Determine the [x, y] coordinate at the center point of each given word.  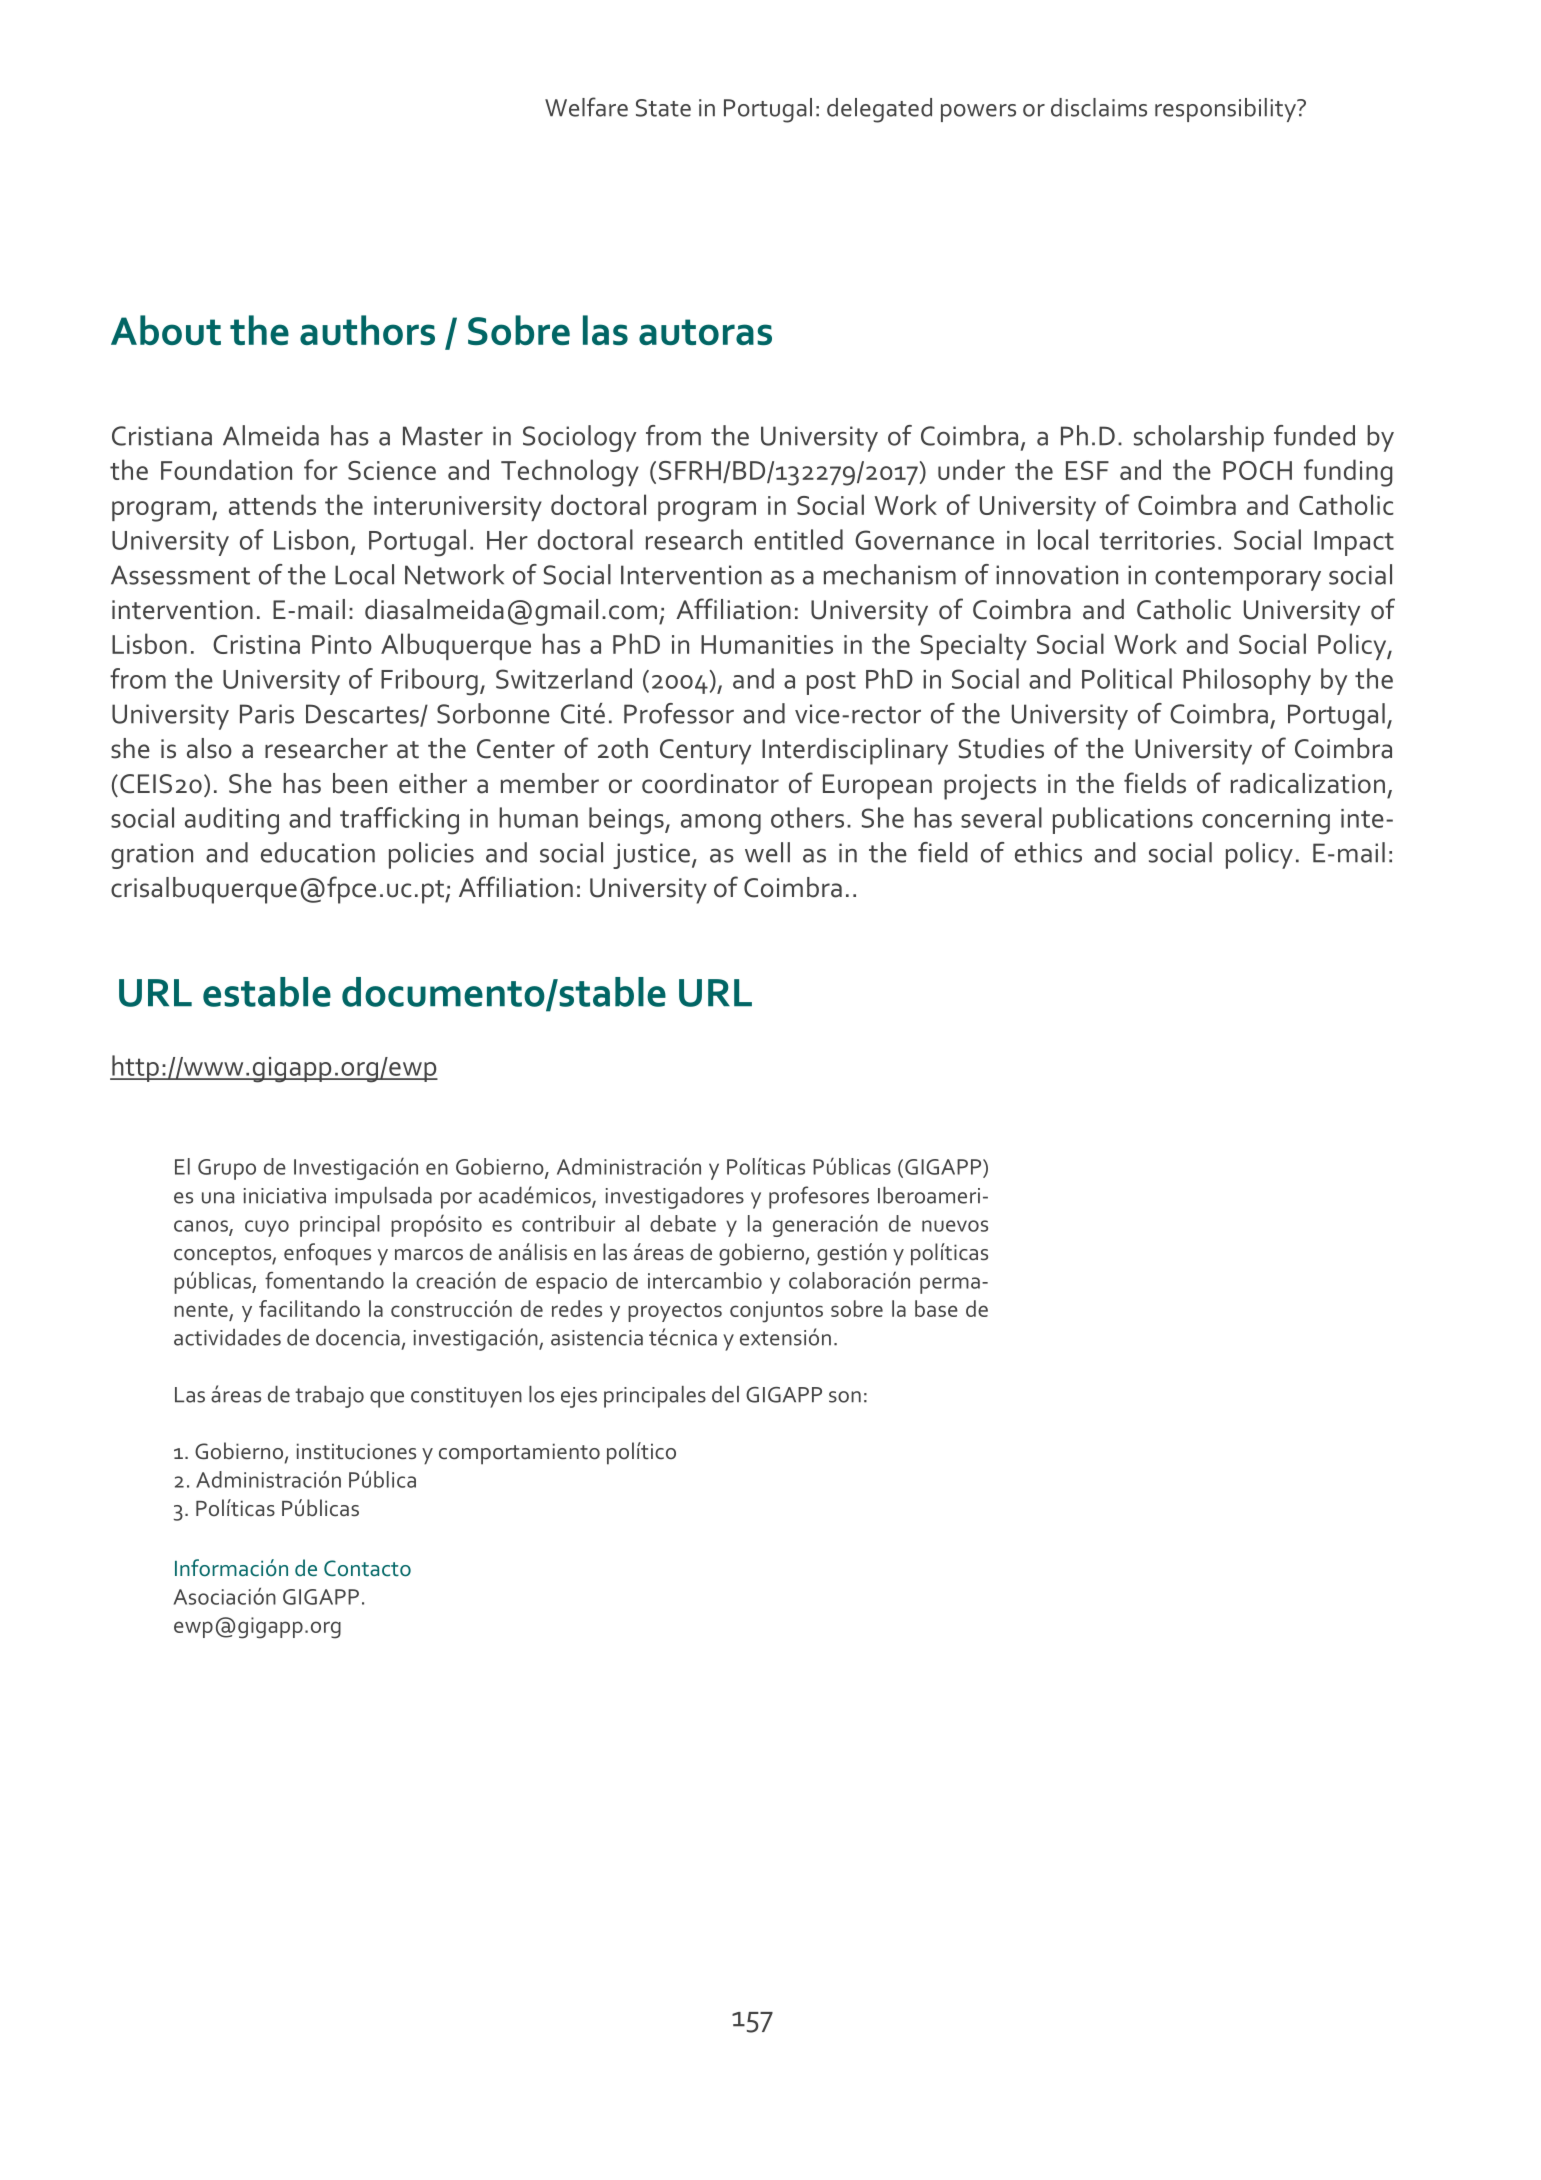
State [663, 108]
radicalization [1308, 783]
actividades [227, 1337]
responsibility [1226, 110]
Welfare [586, 107]
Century [705, 752]
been [360, 783]
